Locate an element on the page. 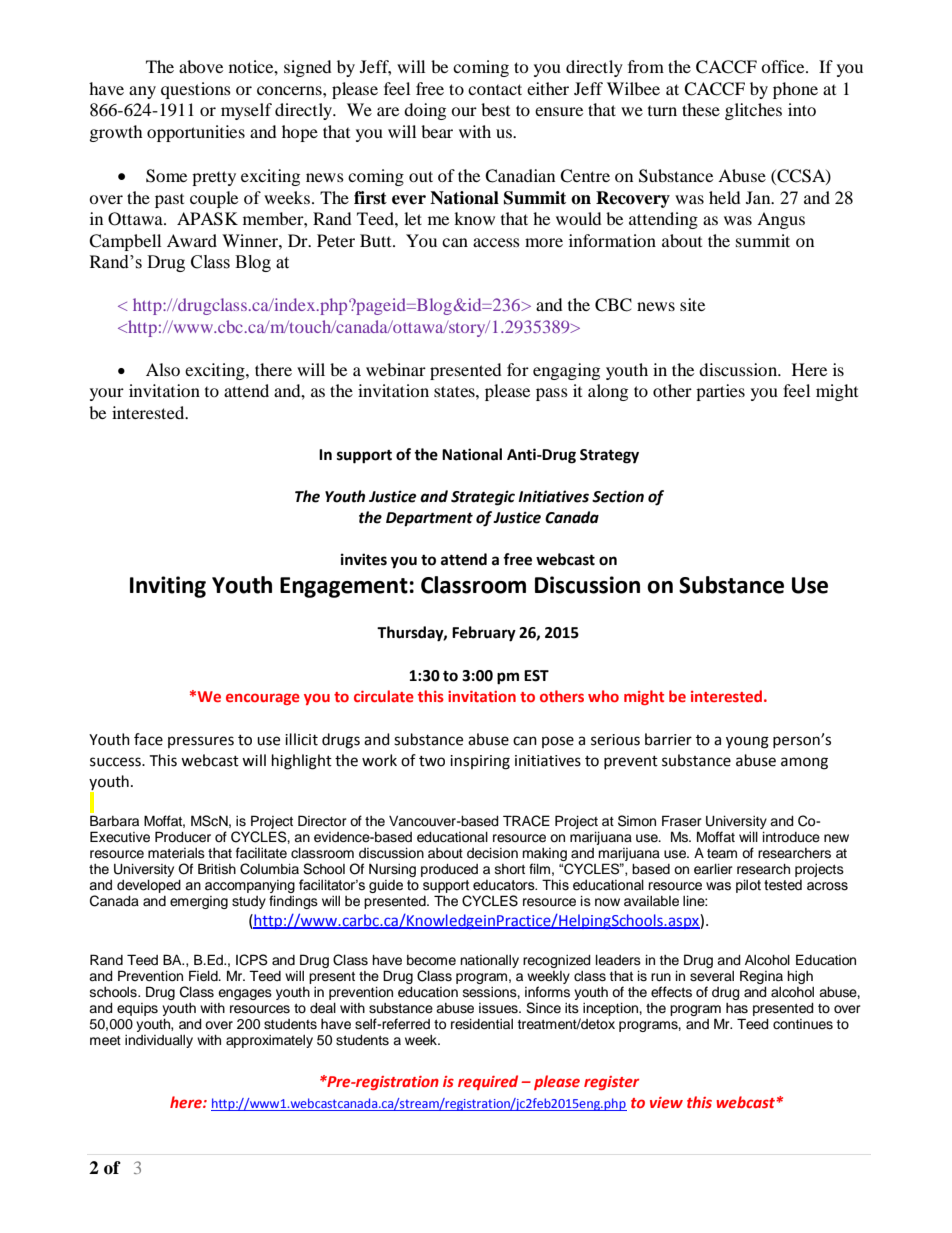  young is located at coordinates (747, 742).
